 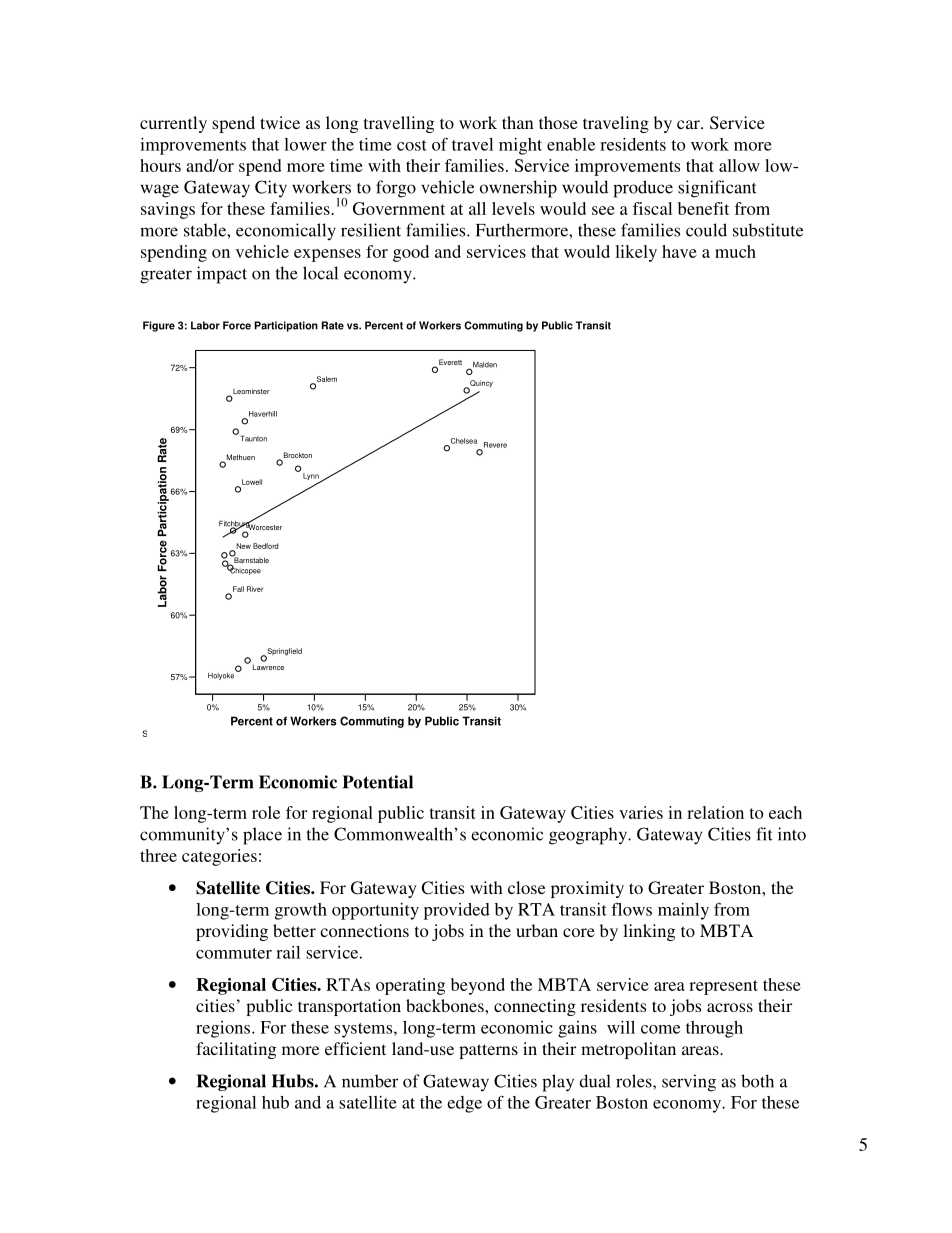 I want to click on twice, so click(x=280, y=122).
